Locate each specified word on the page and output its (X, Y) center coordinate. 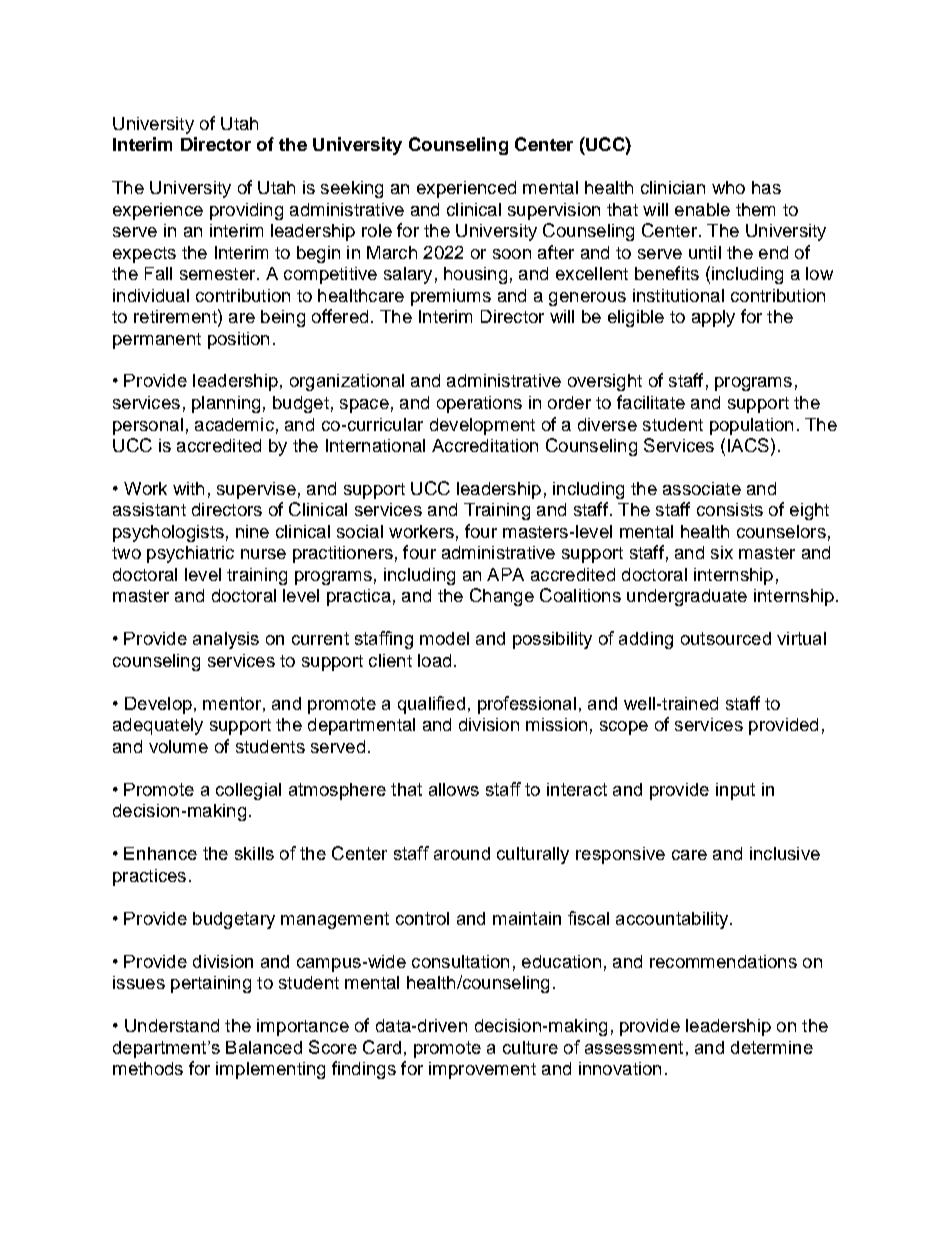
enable (702, 209)
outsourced (726, 638)
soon (512, 254)
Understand (172, 1025)
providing (246, 211)
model (444, 638)
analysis (226, 640)
